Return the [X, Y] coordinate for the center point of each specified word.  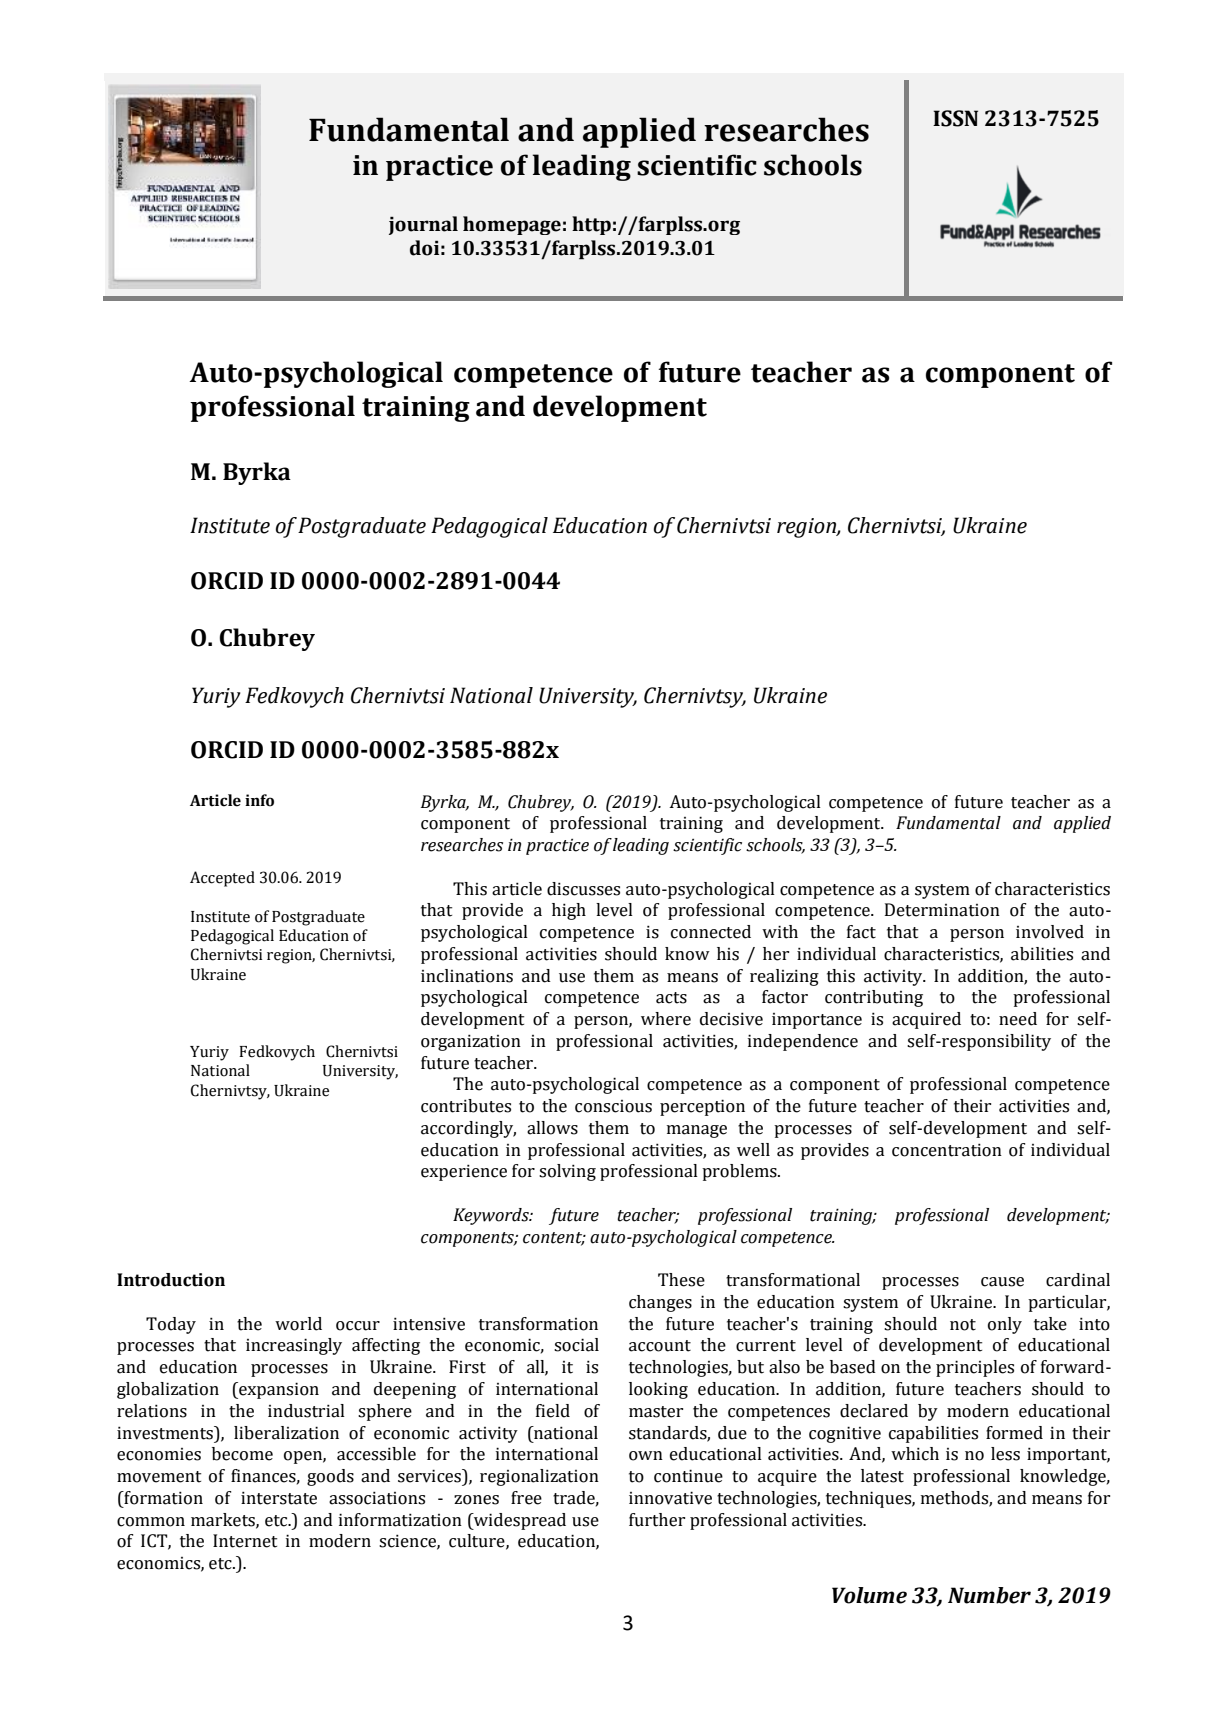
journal [423, 225]
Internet [245, 1541]
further [657, 1520]
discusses [583, 889]
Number [989, 1595]
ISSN [955, 118]
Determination [942, 910]
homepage [512, 225]
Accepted [222, 879]
